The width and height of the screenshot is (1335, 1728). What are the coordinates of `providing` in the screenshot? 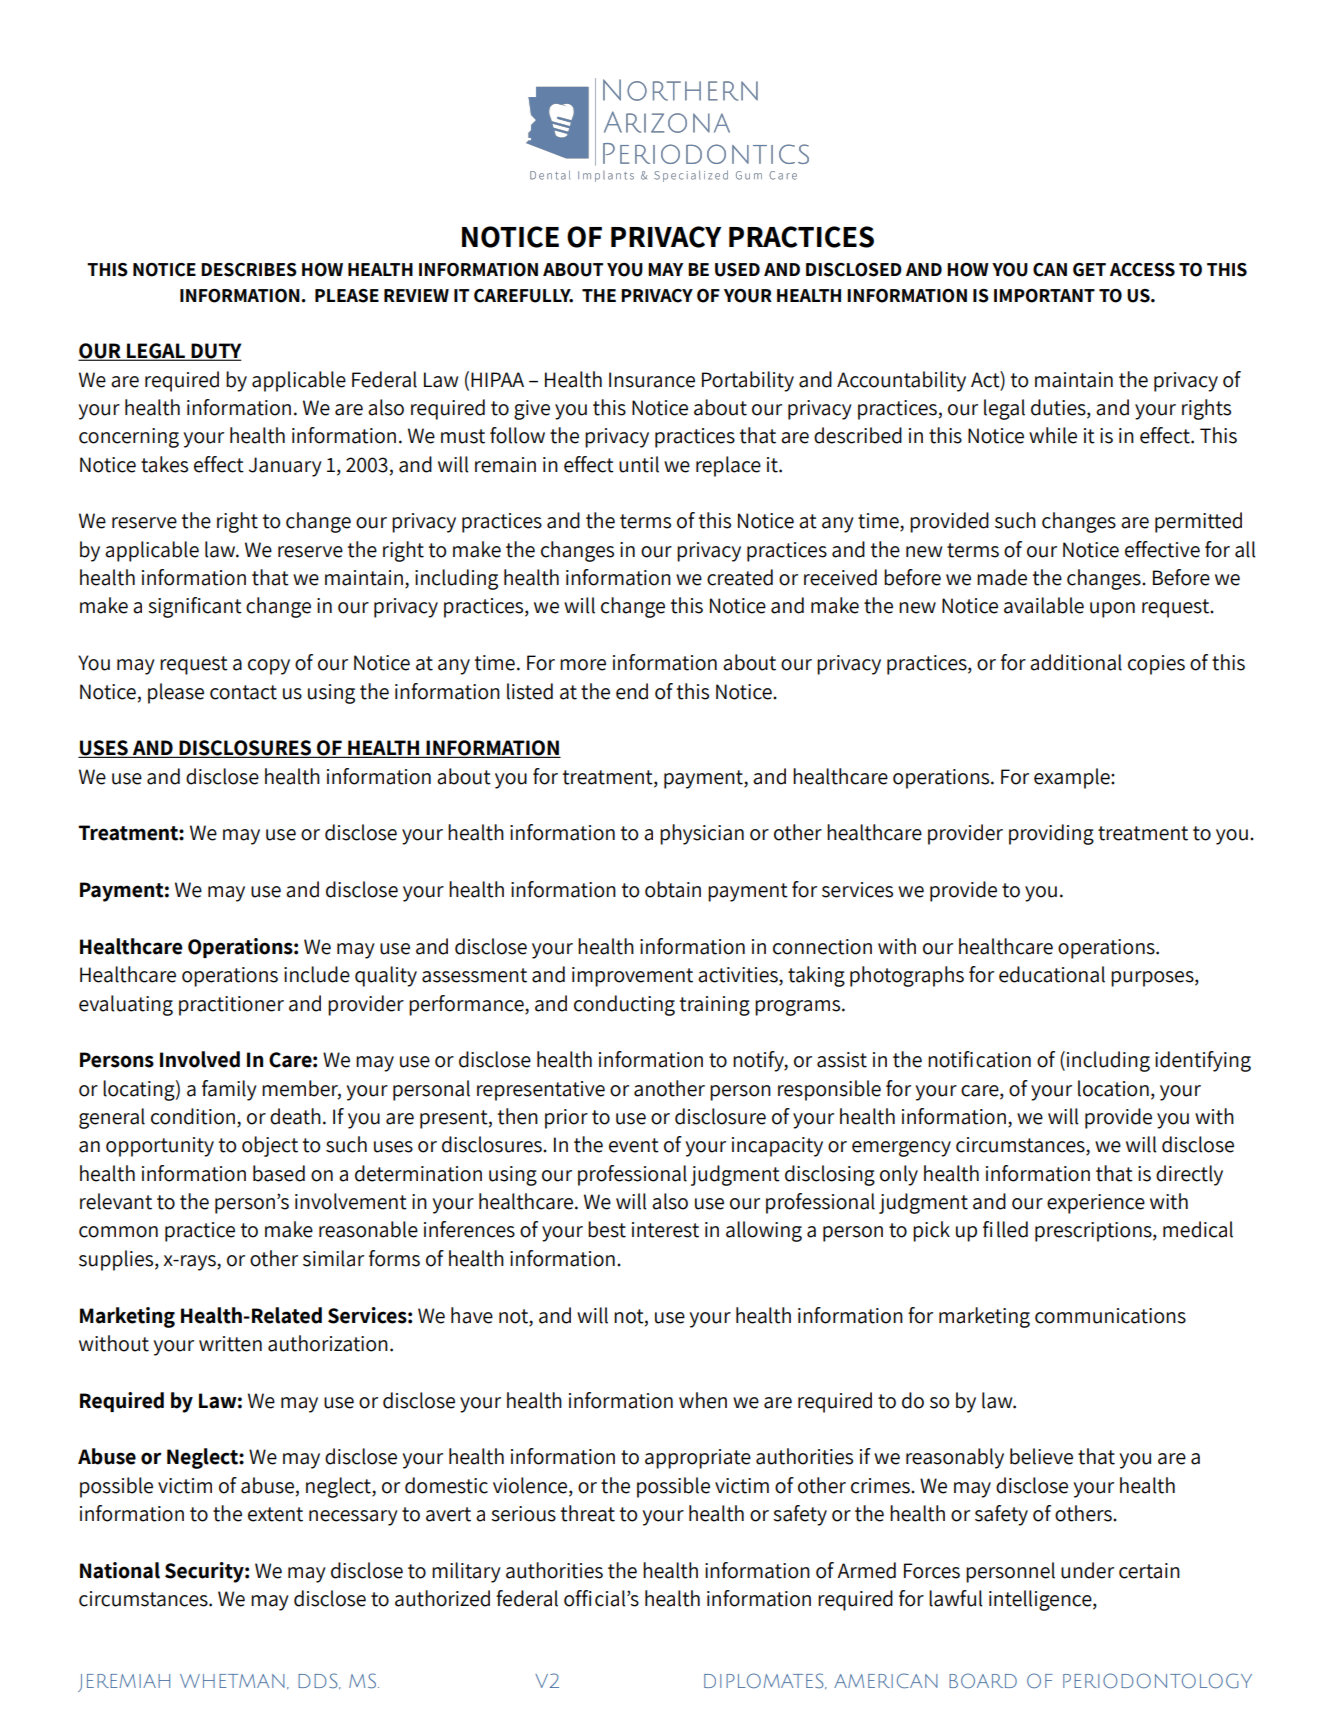 It's located at (1051, 834).
